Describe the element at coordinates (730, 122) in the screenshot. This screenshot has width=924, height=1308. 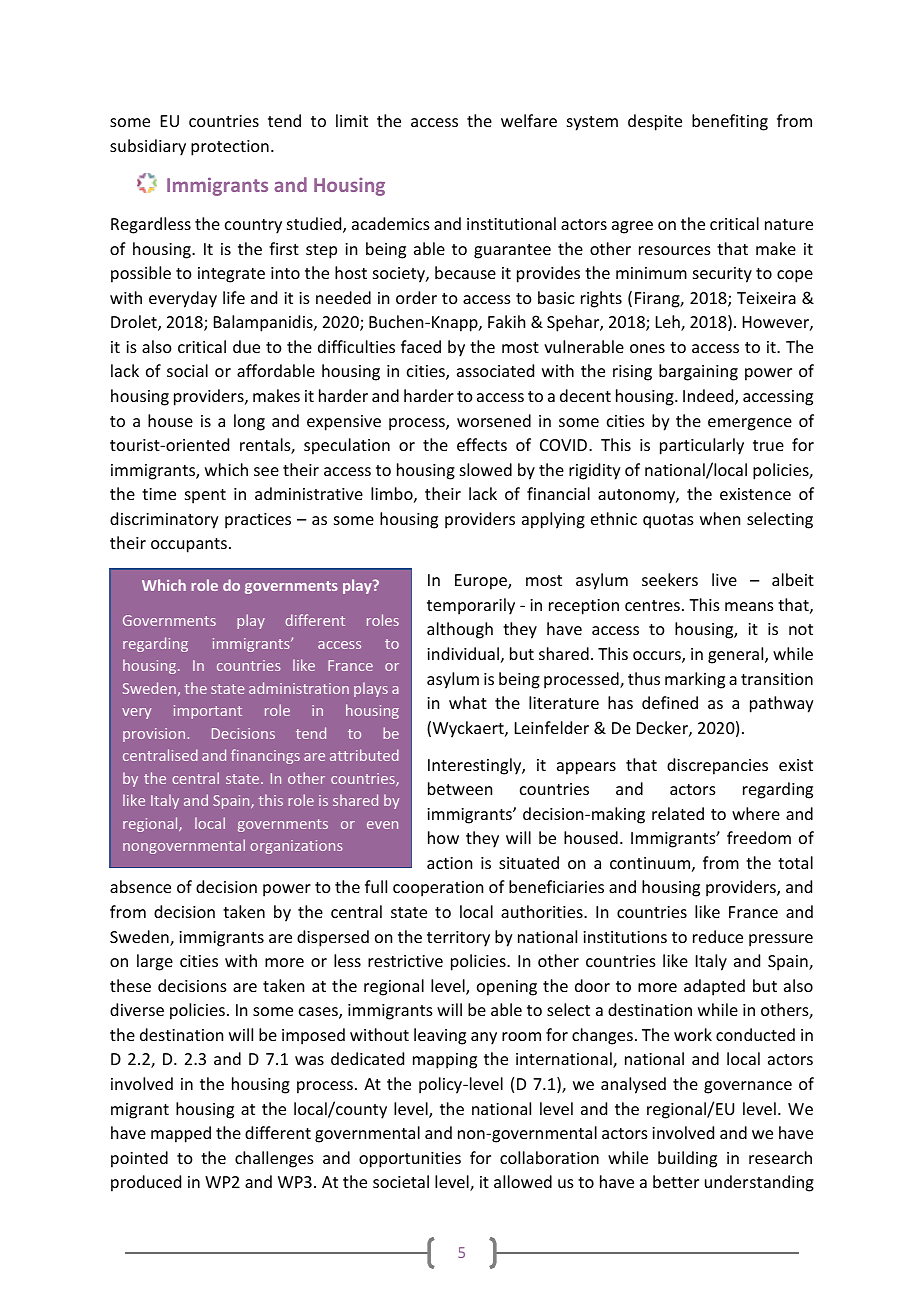
I see `benefiting` at that location.
